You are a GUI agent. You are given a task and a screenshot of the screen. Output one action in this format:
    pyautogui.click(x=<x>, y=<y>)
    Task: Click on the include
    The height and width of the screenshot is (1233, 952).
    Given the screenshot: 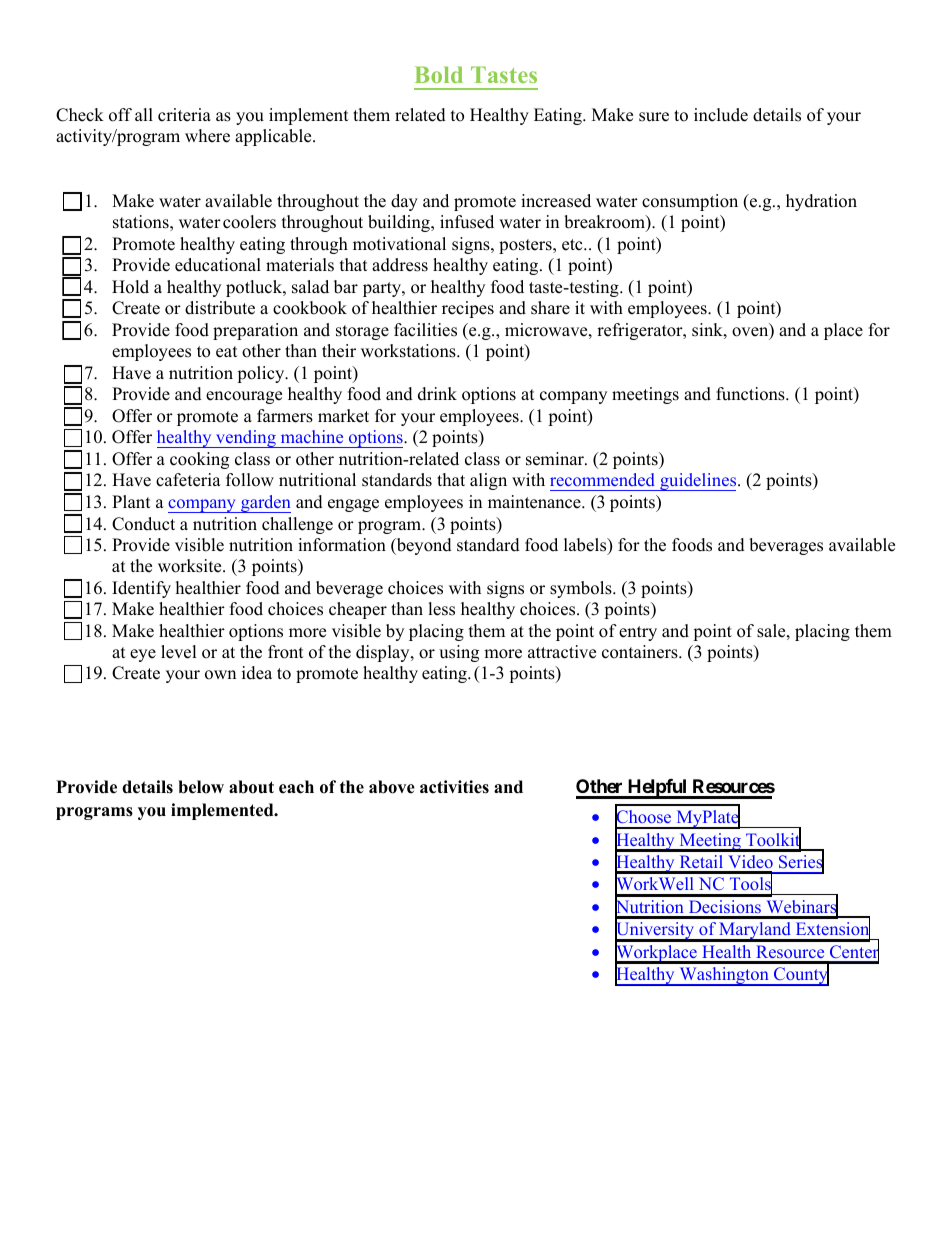 What is the action you would take?
    pyautogui.click(x=721, y=115)
